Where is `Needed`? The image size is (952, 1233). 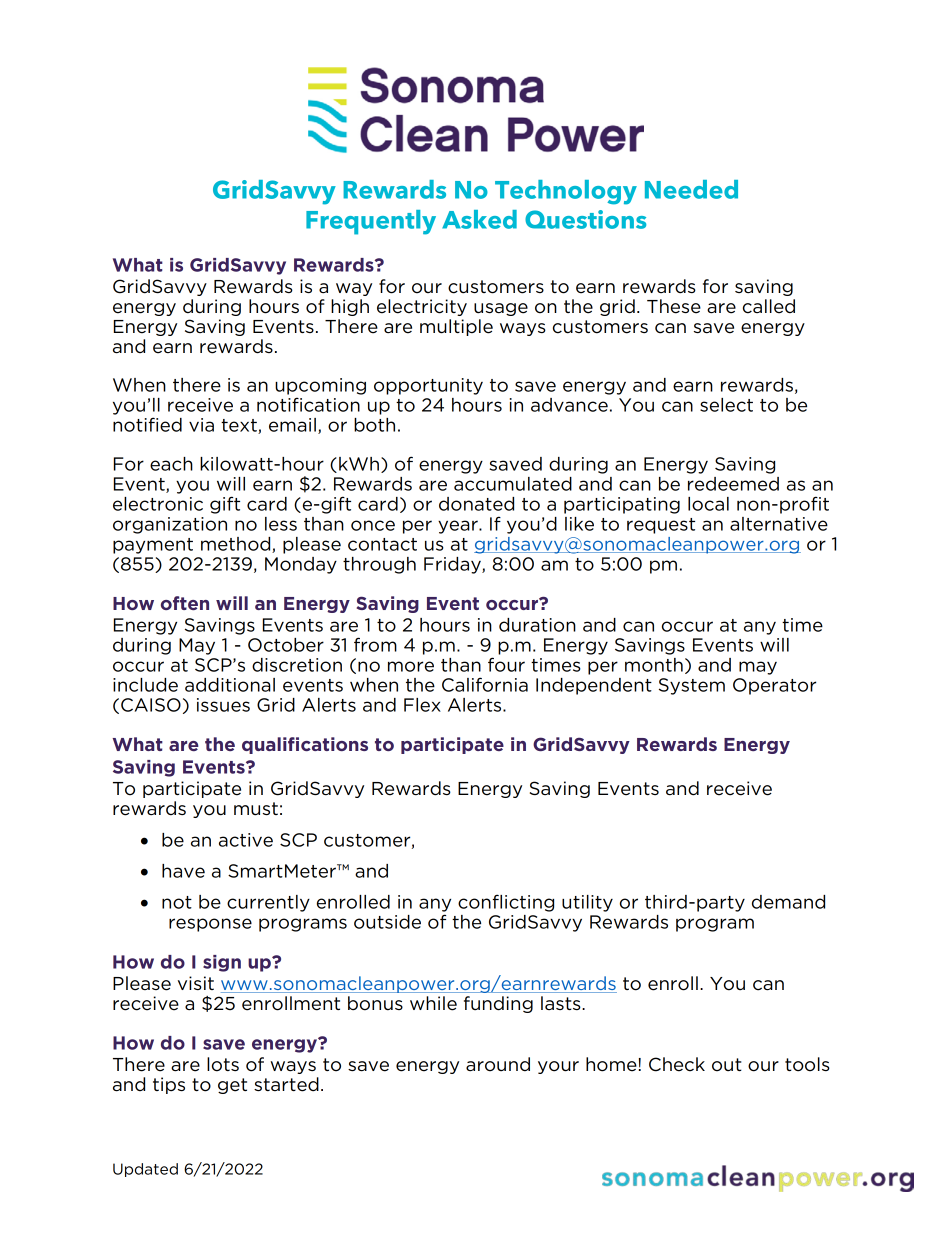
Needed is located at coordinates (691, 189).
